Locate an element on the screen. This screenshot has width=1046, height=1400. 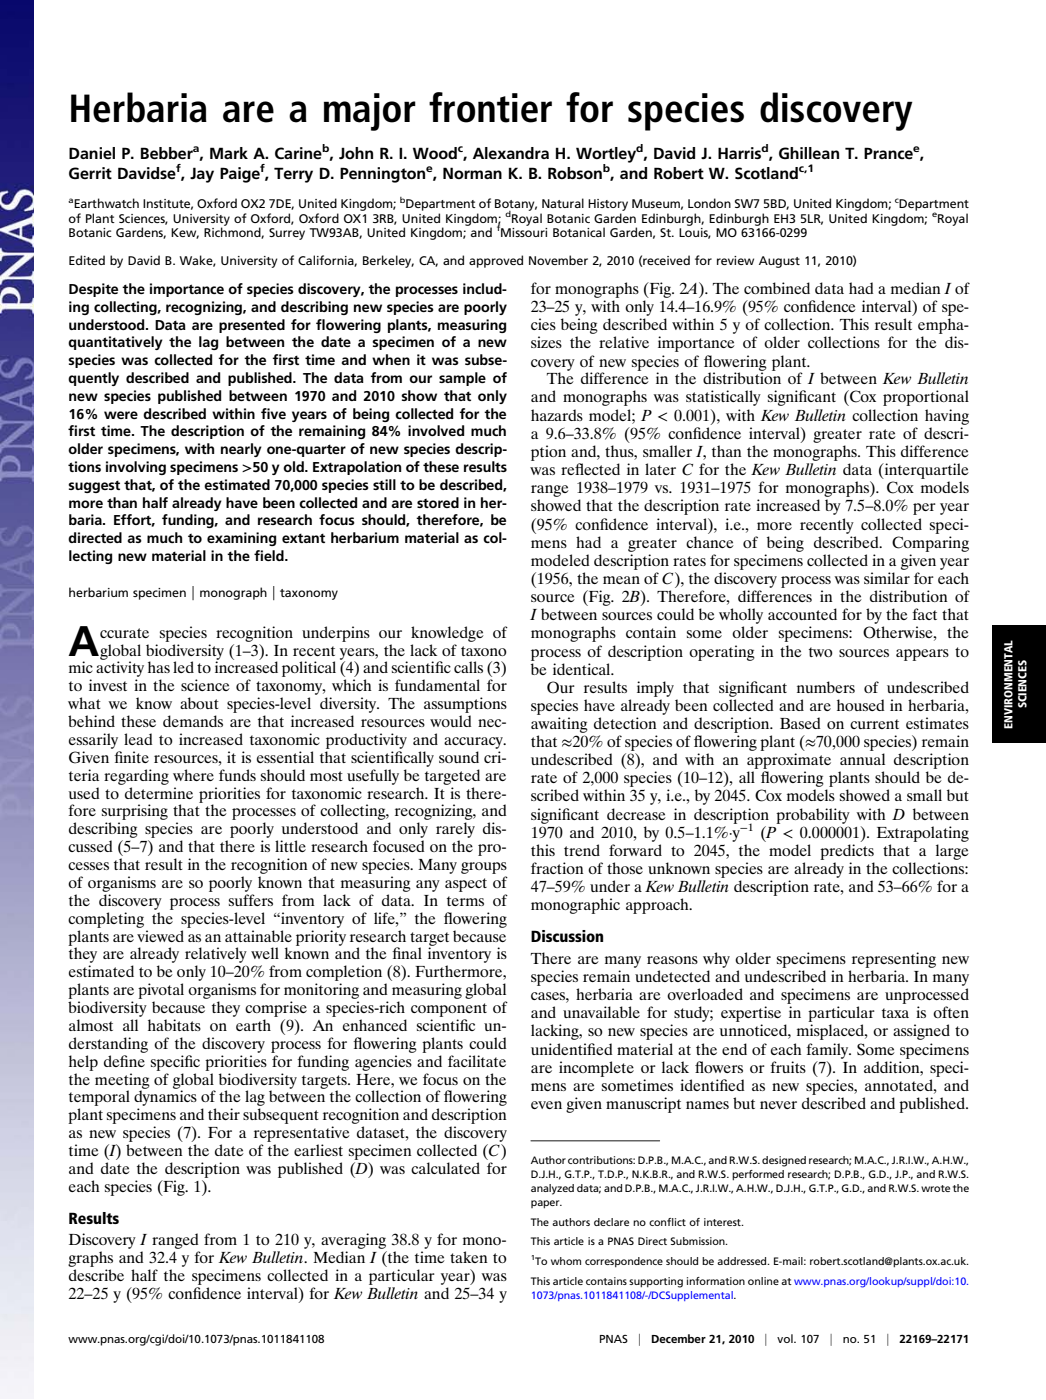
hazards is located at coordinates (557, 415).
